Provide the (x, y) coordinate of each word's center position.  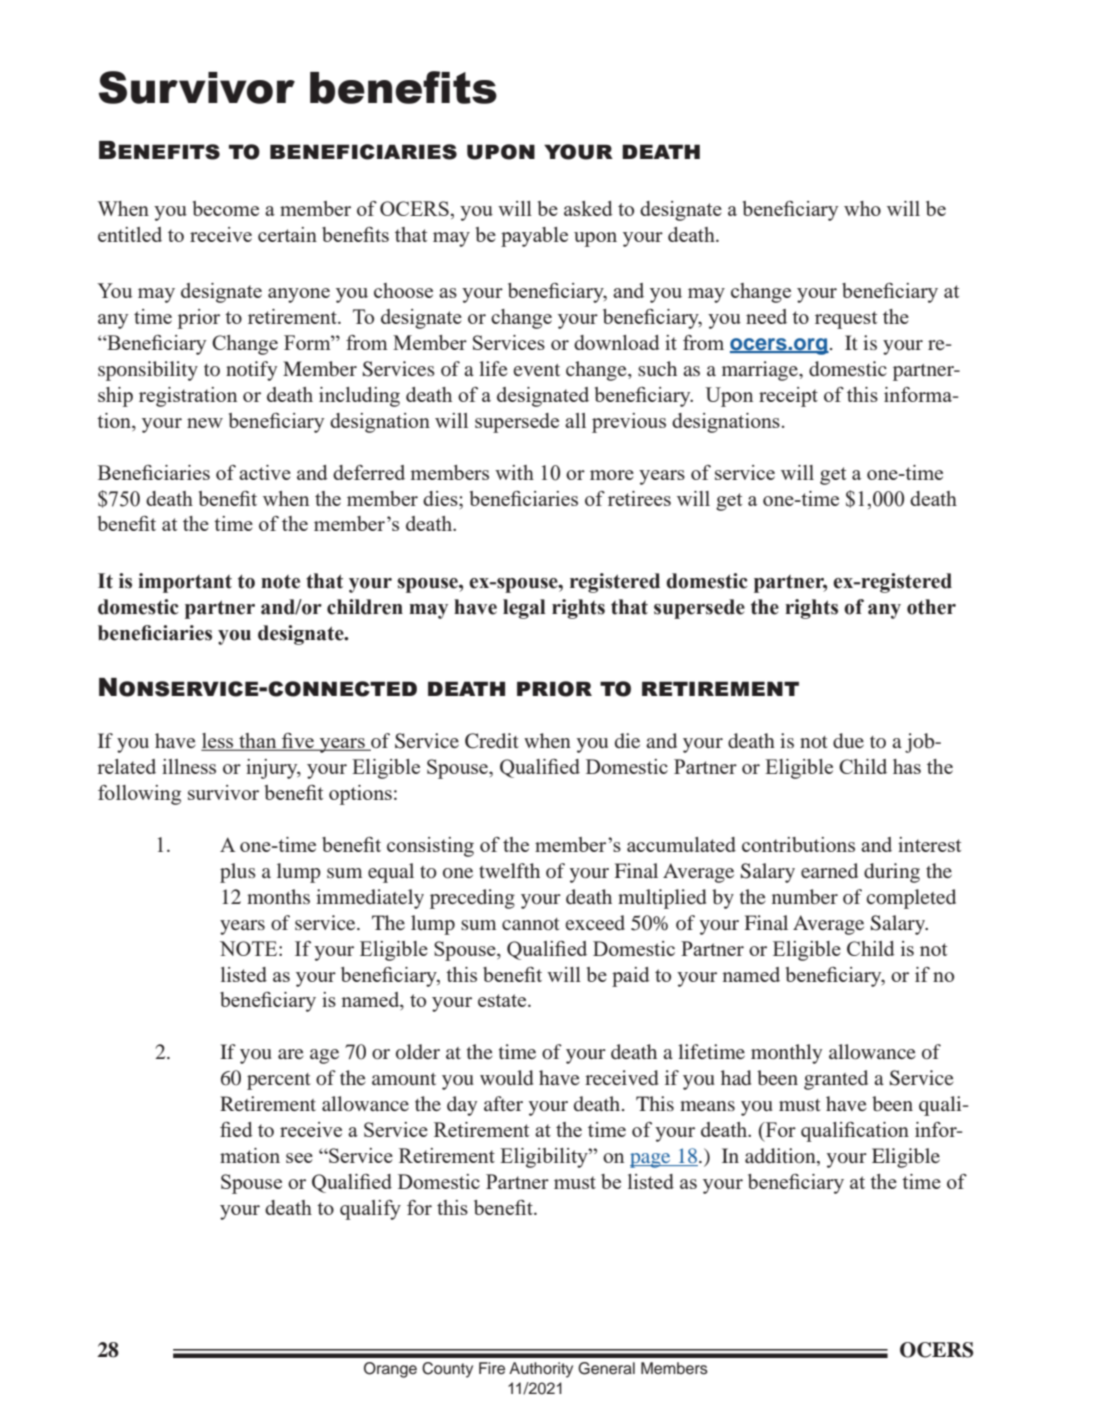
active (265, 472)
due (848, 740)
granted (836, 1080)
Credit (492, 741)
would (506, 1077)
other (931, 607)
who (862, 208)
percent (279, 1081)
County (447, 1370)
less (218, 742)
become (226, 208)
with (514, 472)
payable (534, 237)
